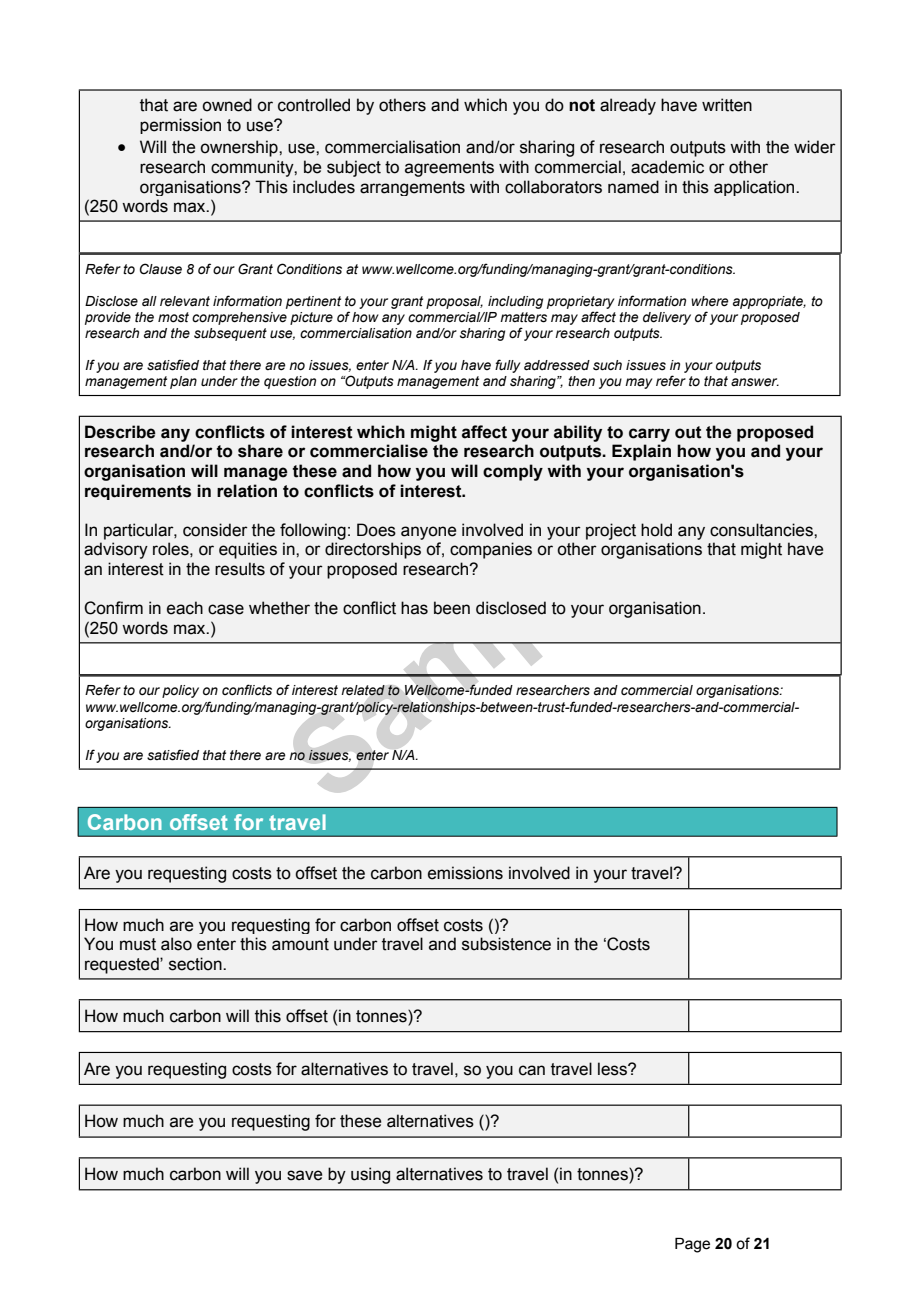 The width and height of the image is (924, 1307). Describe the element at coordinates (452, 608) in the image. I see `been` at that location.
